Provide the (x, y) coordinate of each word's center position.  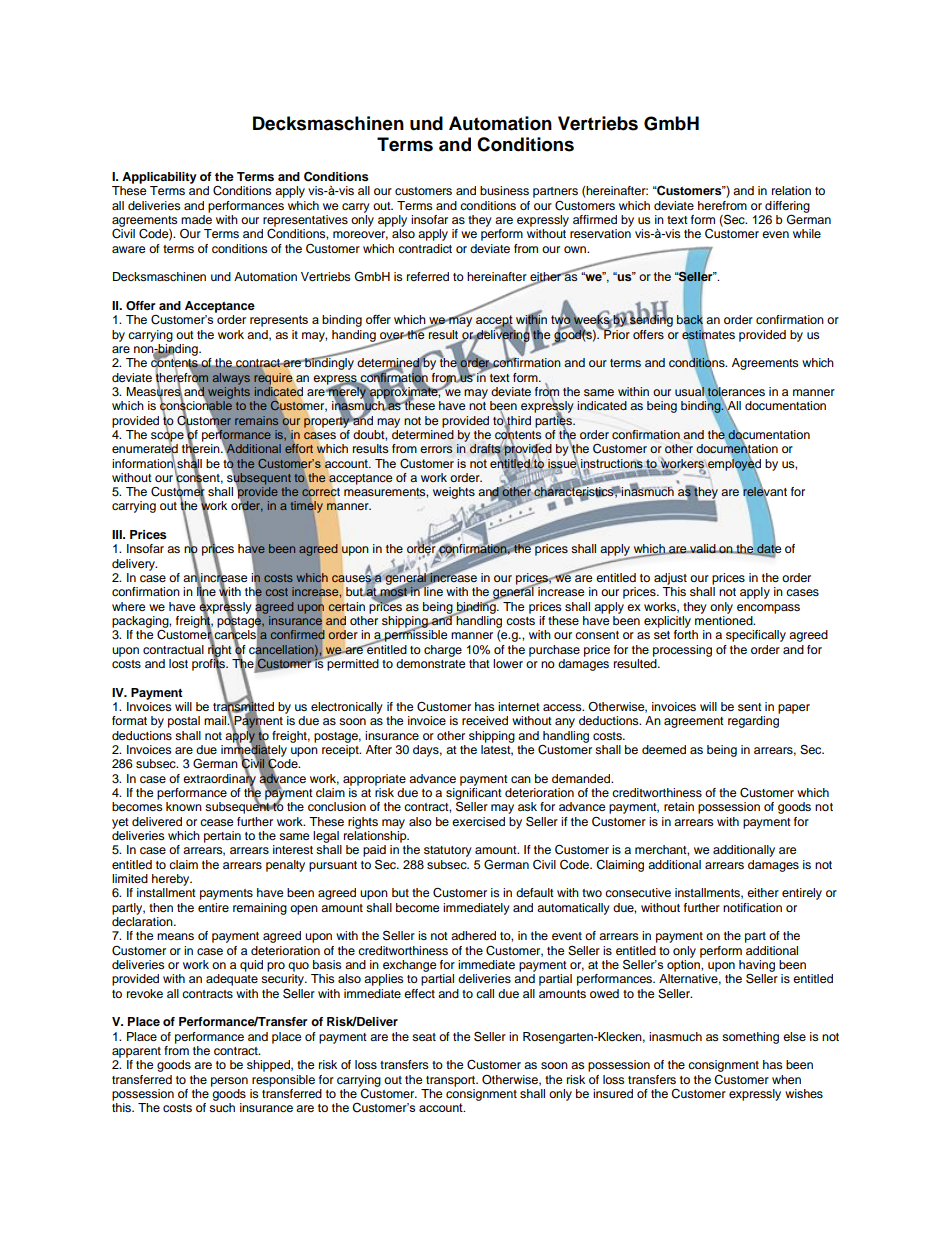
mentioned (725, 620)
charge (443, 651)
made (196, 219)
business (504, 190)
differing (787, 208)
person (229, 1082)
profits (210, 665)
